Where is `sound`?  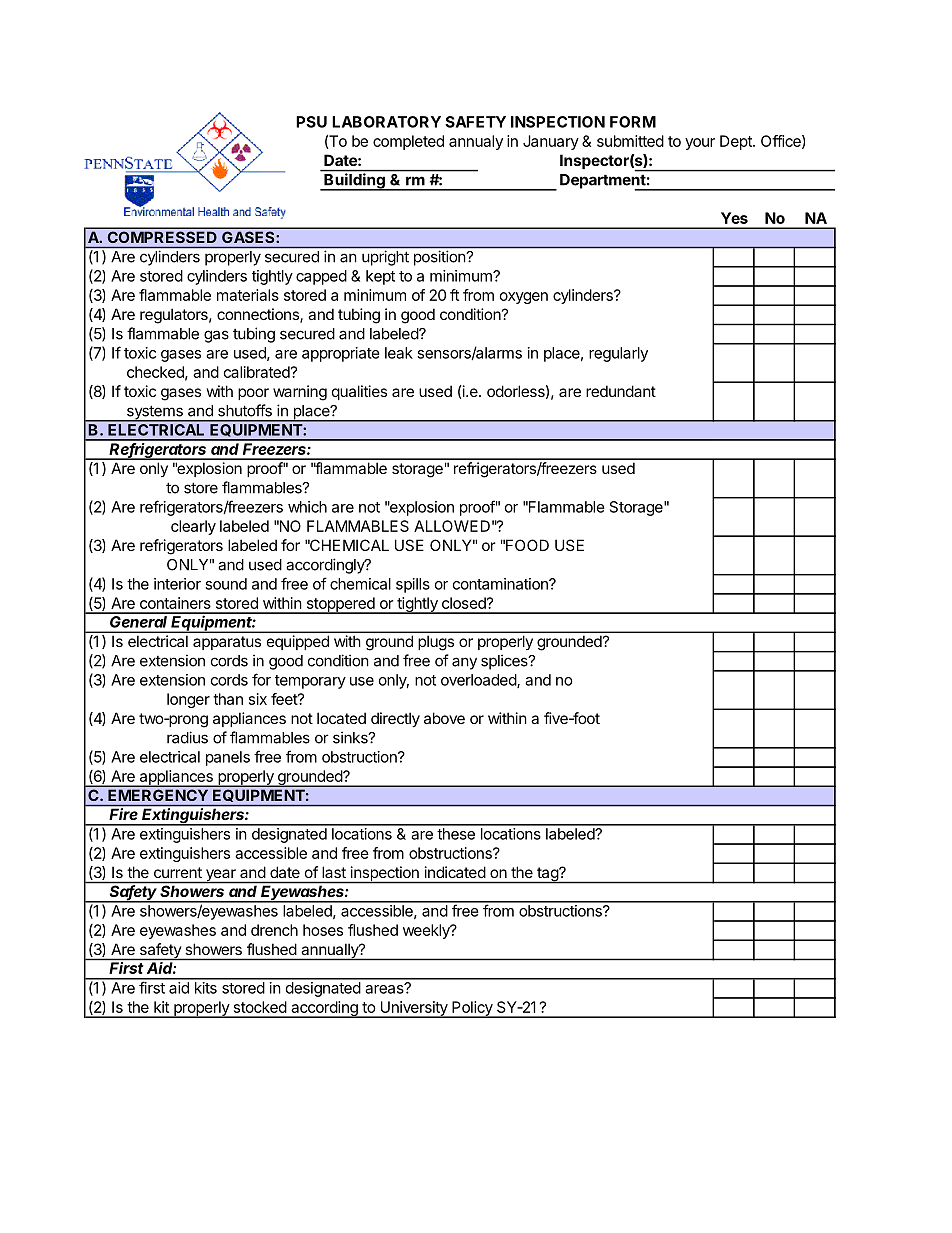
sound is located at coordinates (226, 584).
